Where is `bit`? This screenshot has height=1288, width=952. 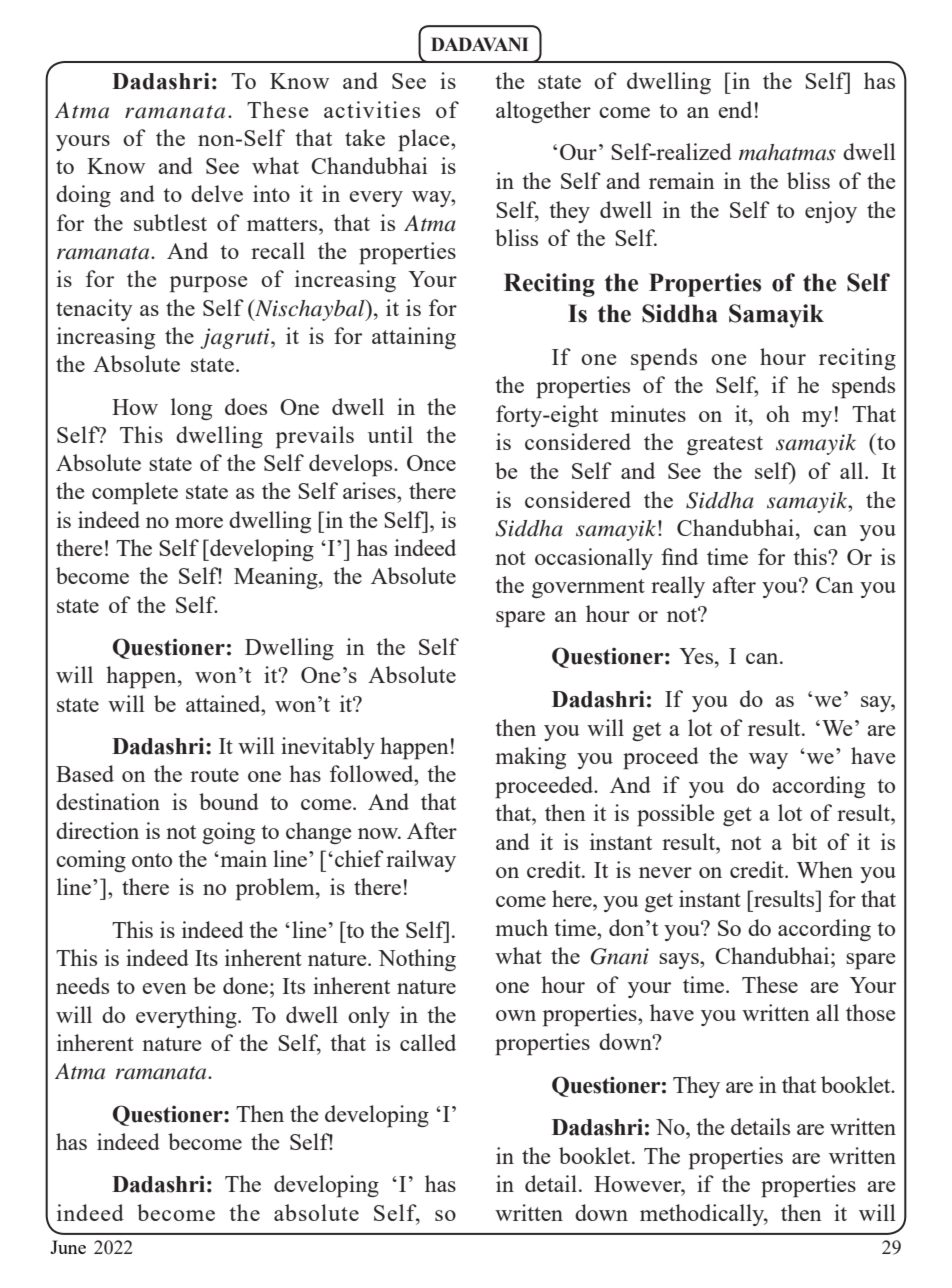 bit is located at coordinates (804, 841).
